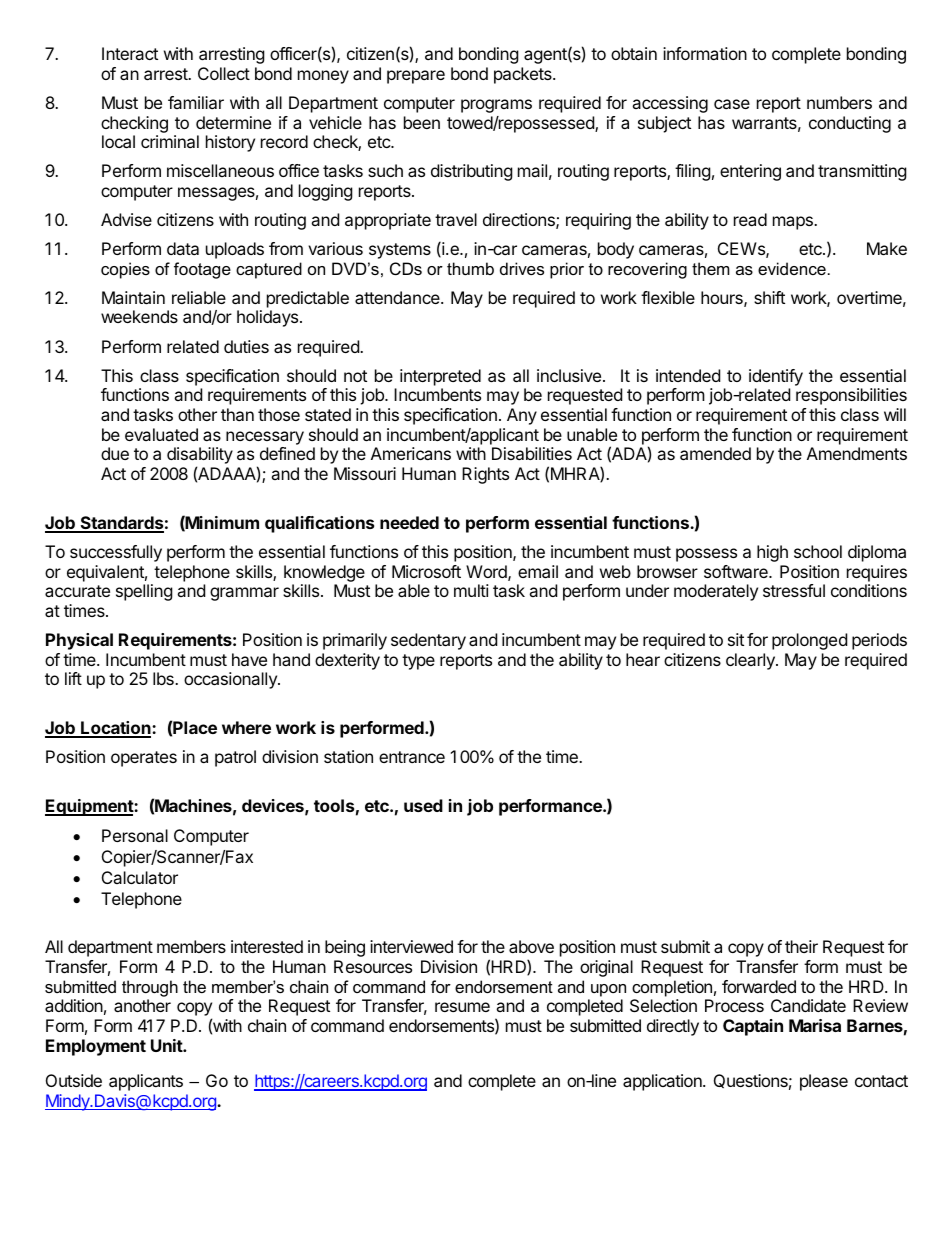  What do you see at coordinates (839, 102) in the screenshot?
I see `numbers` at bounding box center [839, 102].
